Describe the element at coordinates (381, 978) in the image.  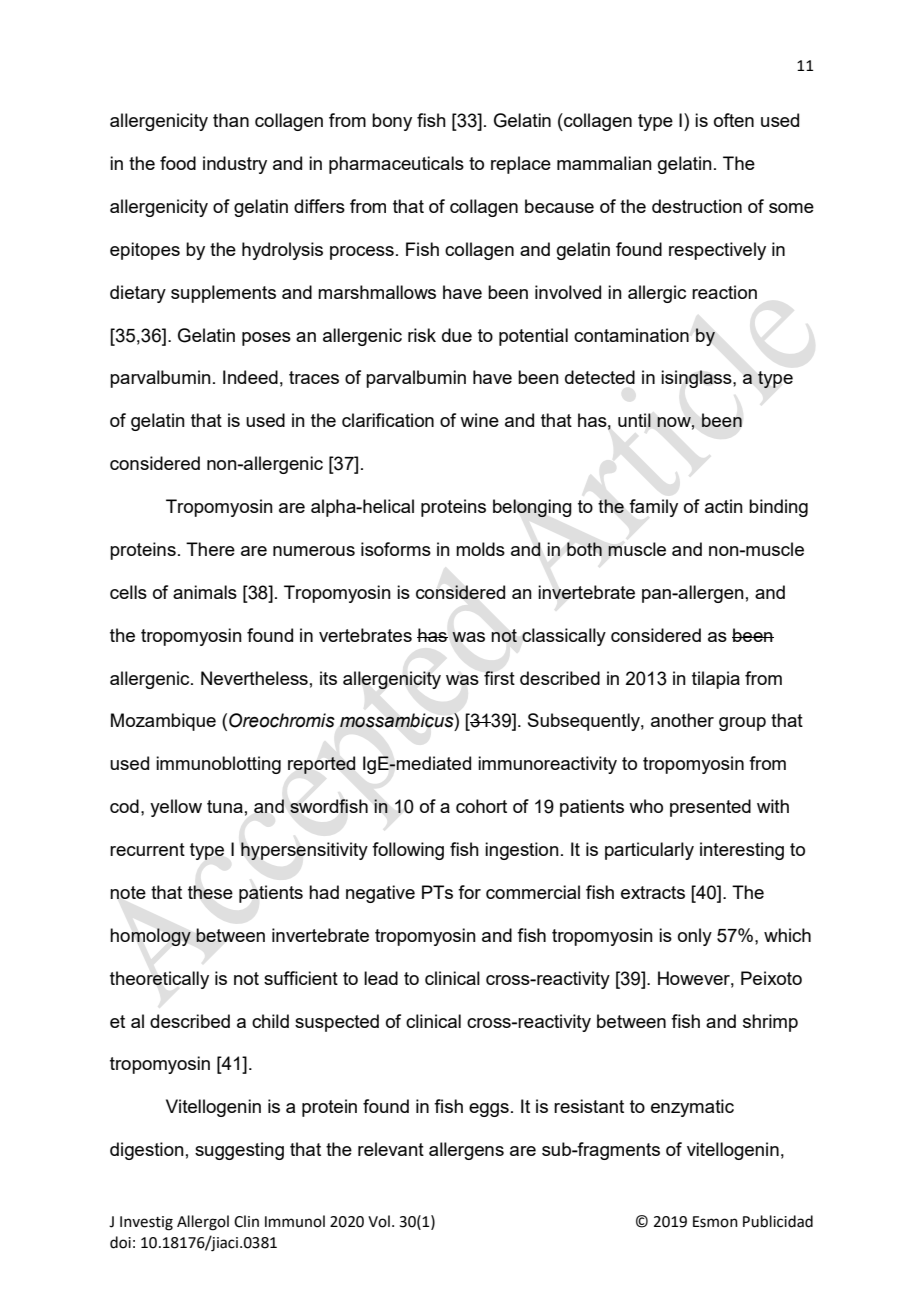
I see `lead` at that location.
